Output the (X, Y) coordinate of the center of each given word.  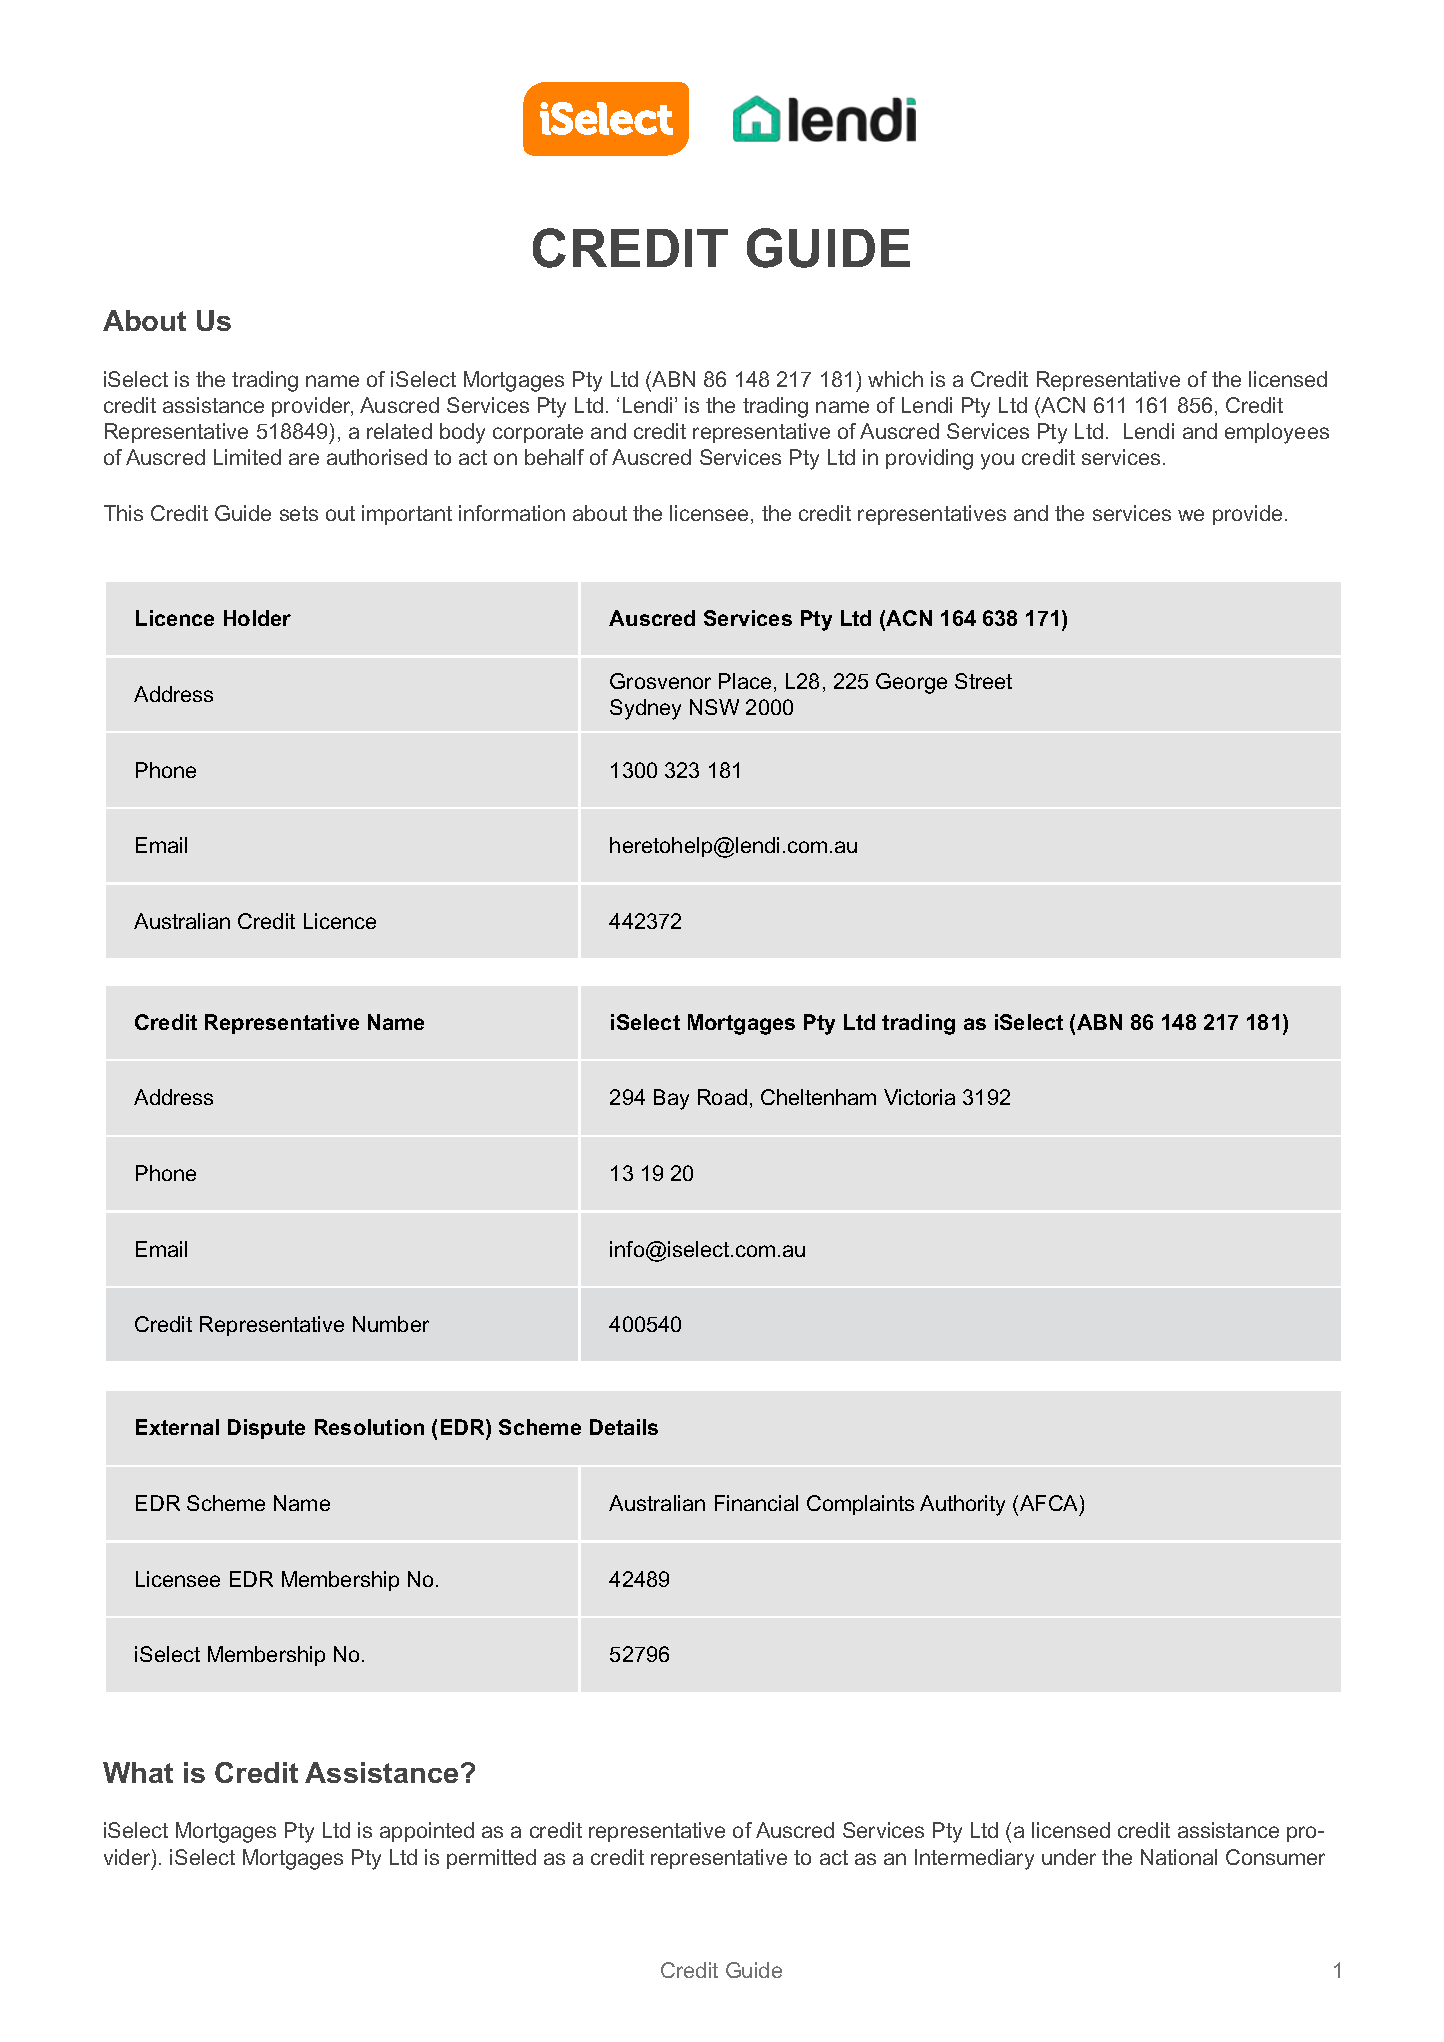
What (138, 1772)
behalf (554, 457)
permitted (491, 1859)
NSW (714, 707)
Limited (247, 457)
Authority (962, 1505)
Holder (257, 618)
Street (983, 681)
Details (624, 1427)
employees (1277, 433)
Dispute (266, 1429)
